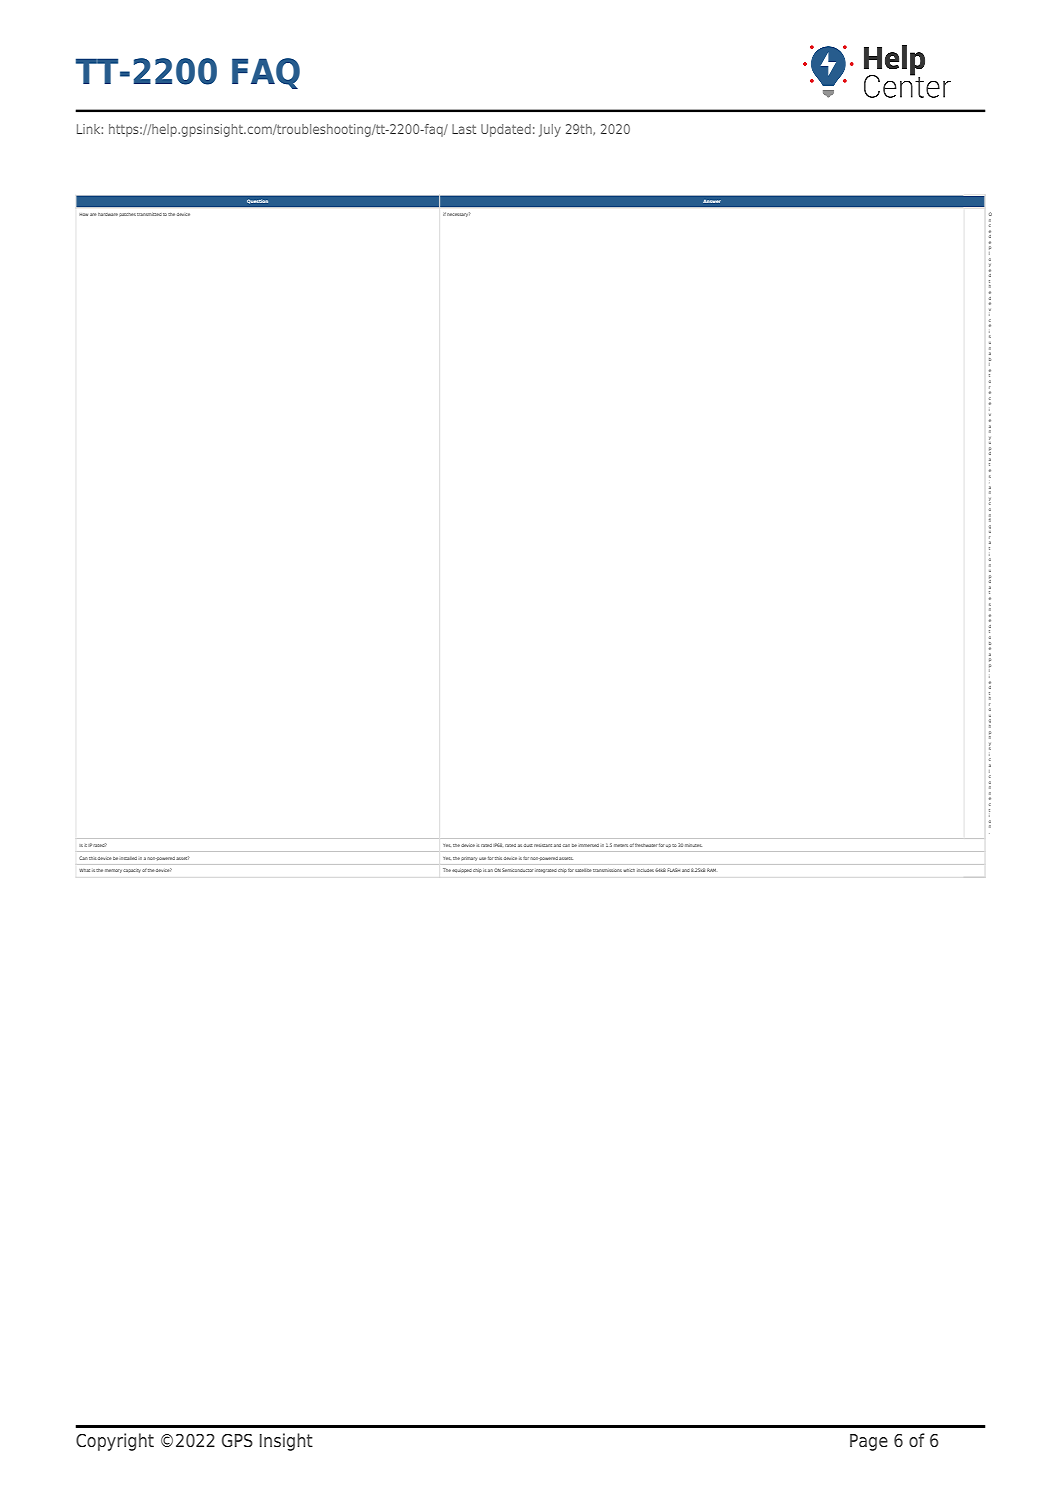  What do you see at coordinates (132, 871) in the image?
I see `capacity` at bounding box center [132, 871].
